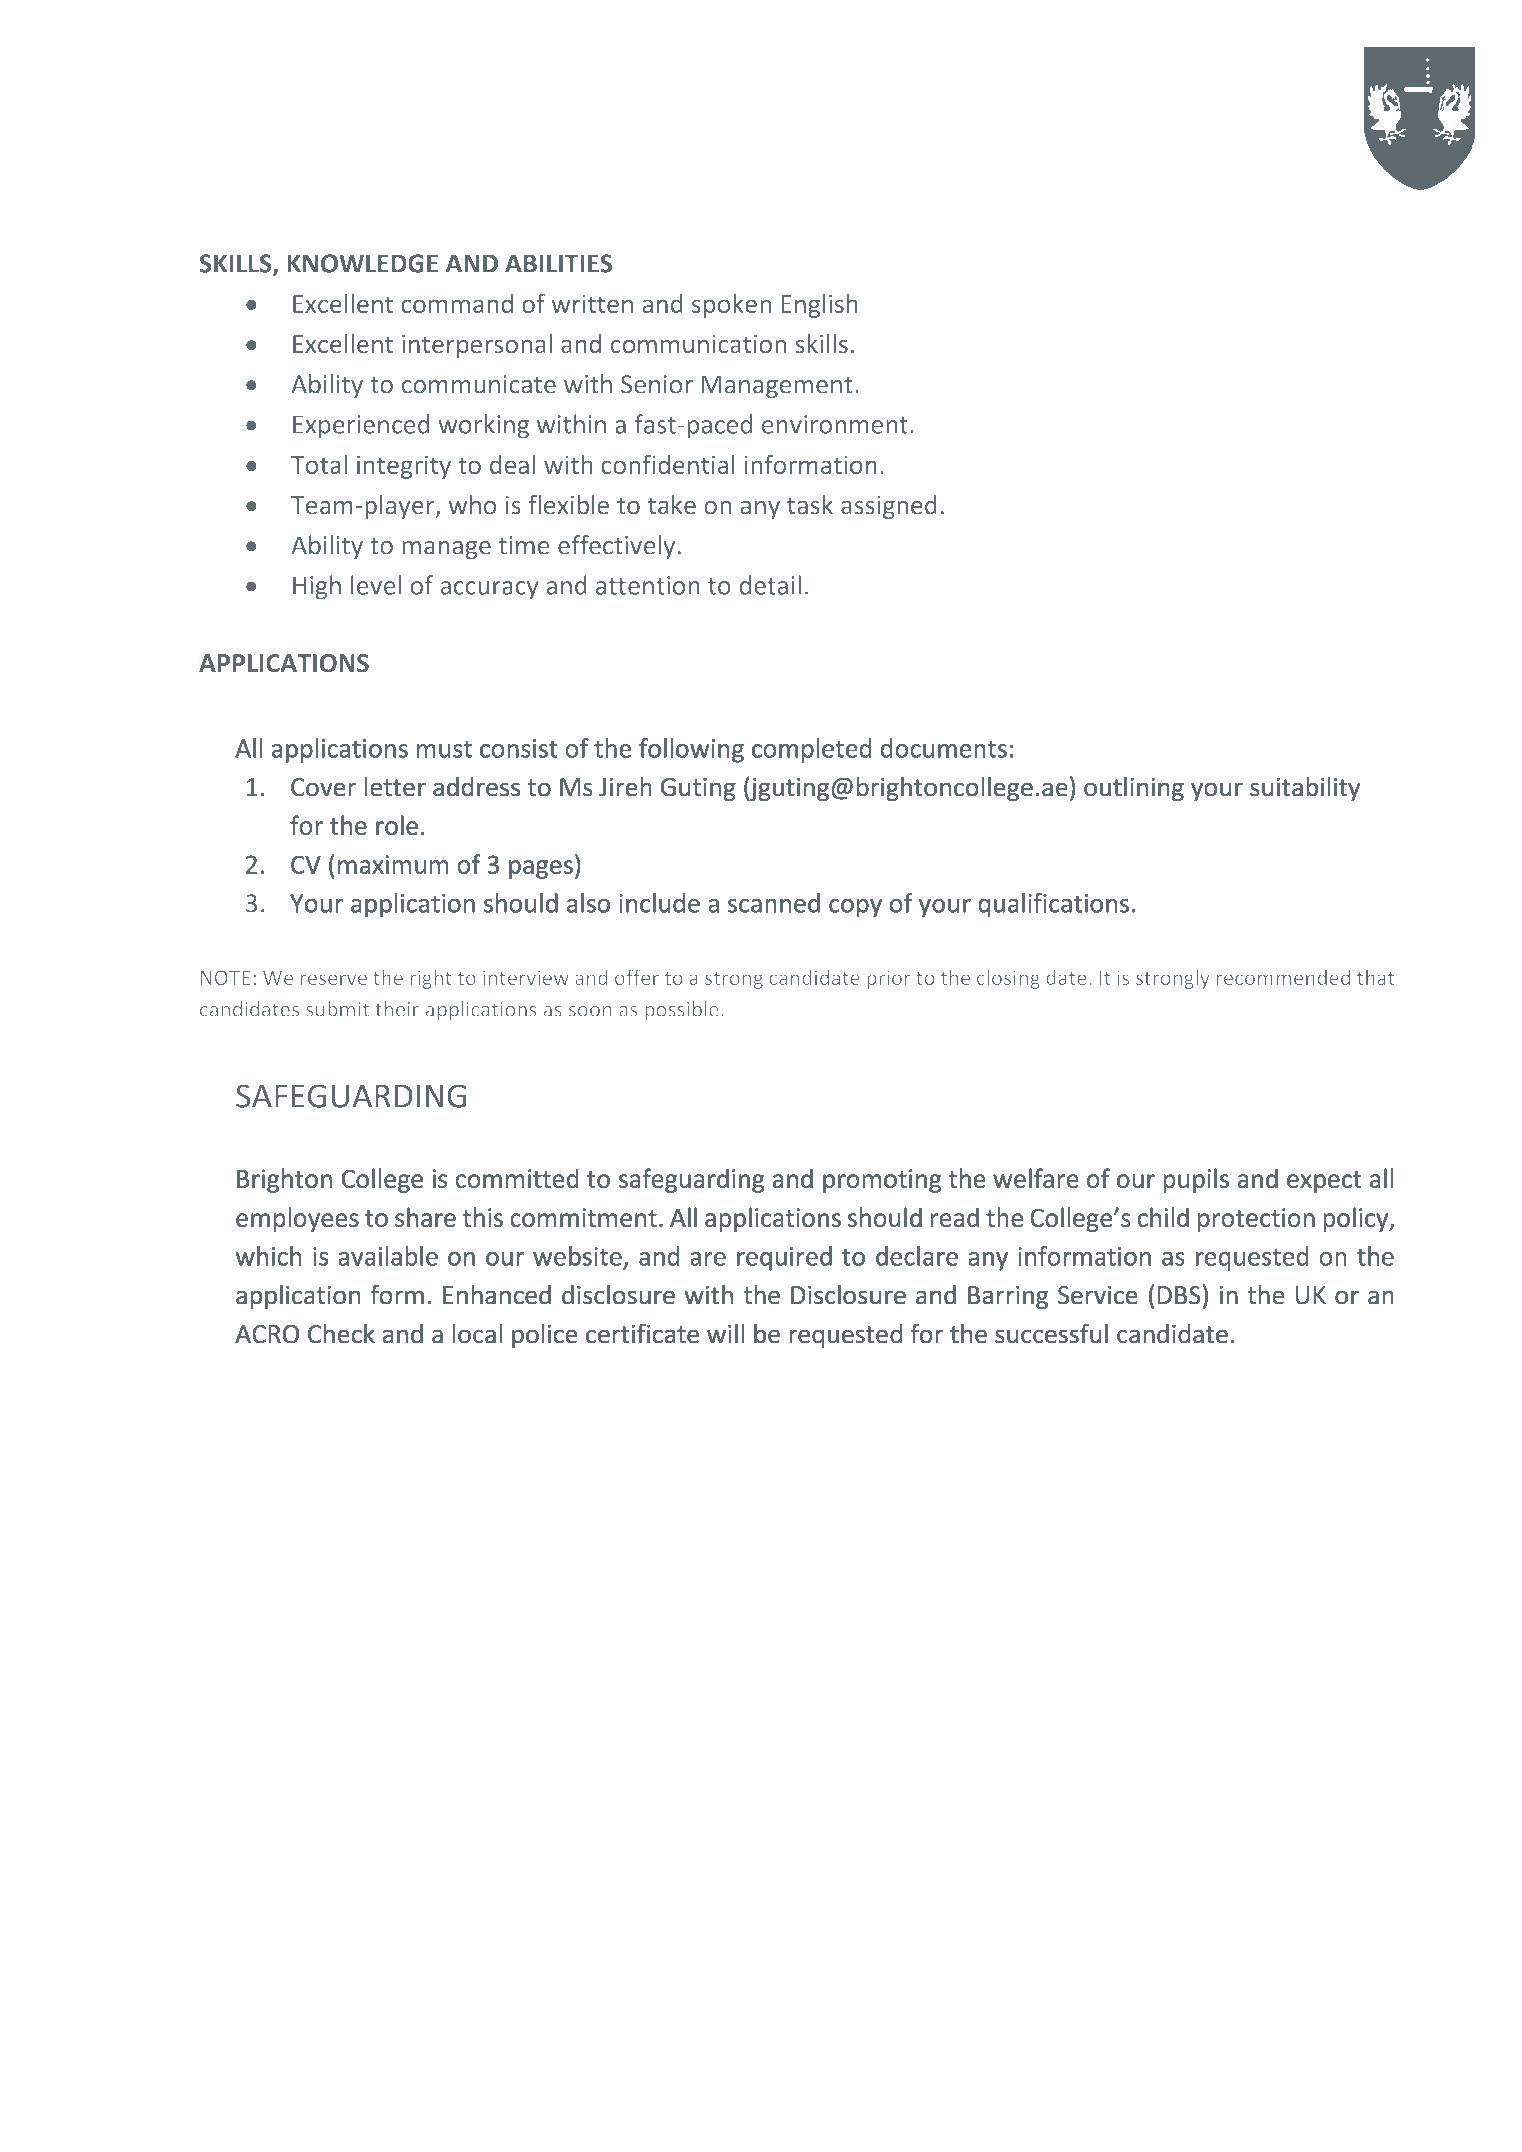 This document has width=1522, height=2152. Describe the element at coordinates (376, 585) in the document. I see `level` at that location.
